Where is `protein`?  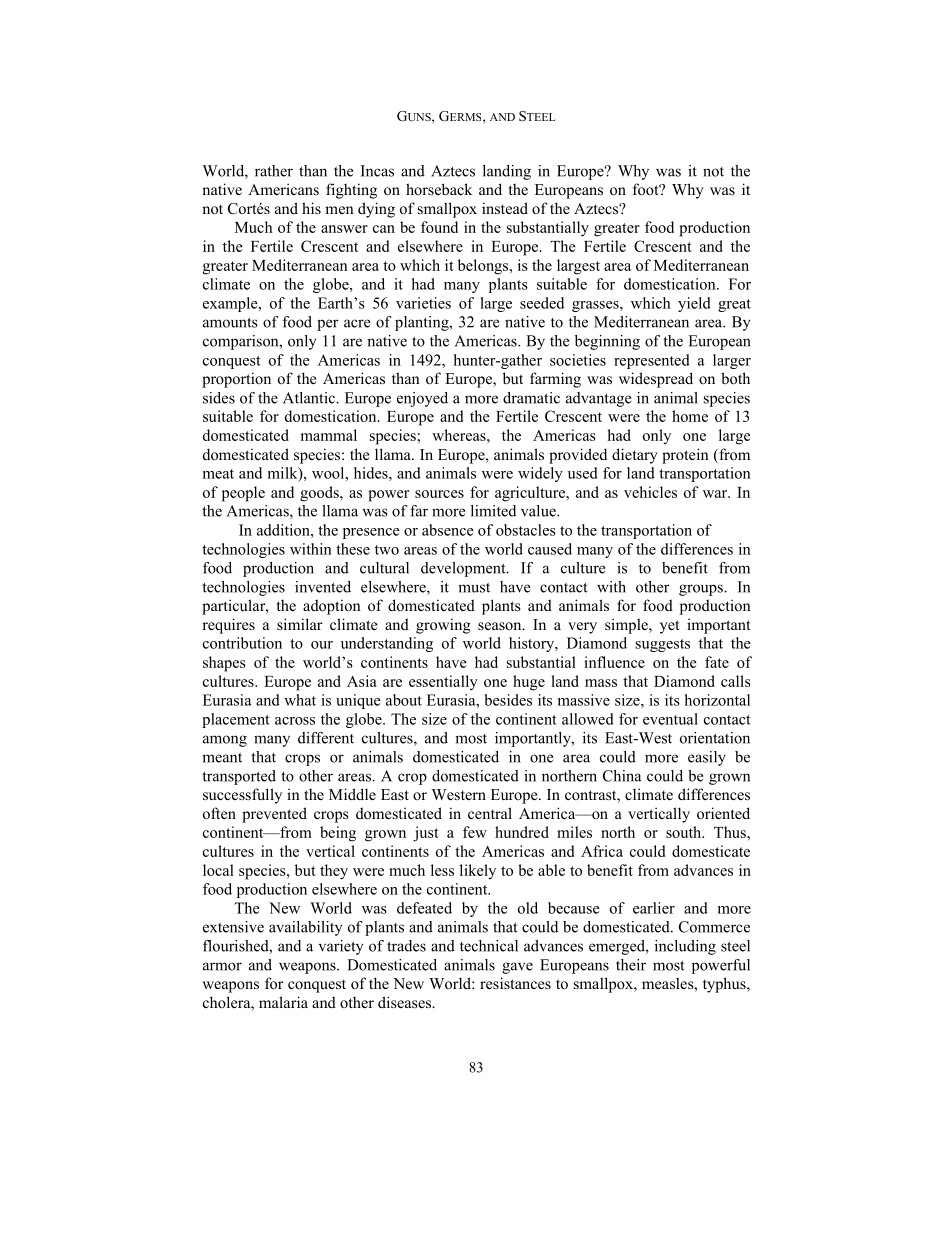 protein is located at coordinates (685, 456).
